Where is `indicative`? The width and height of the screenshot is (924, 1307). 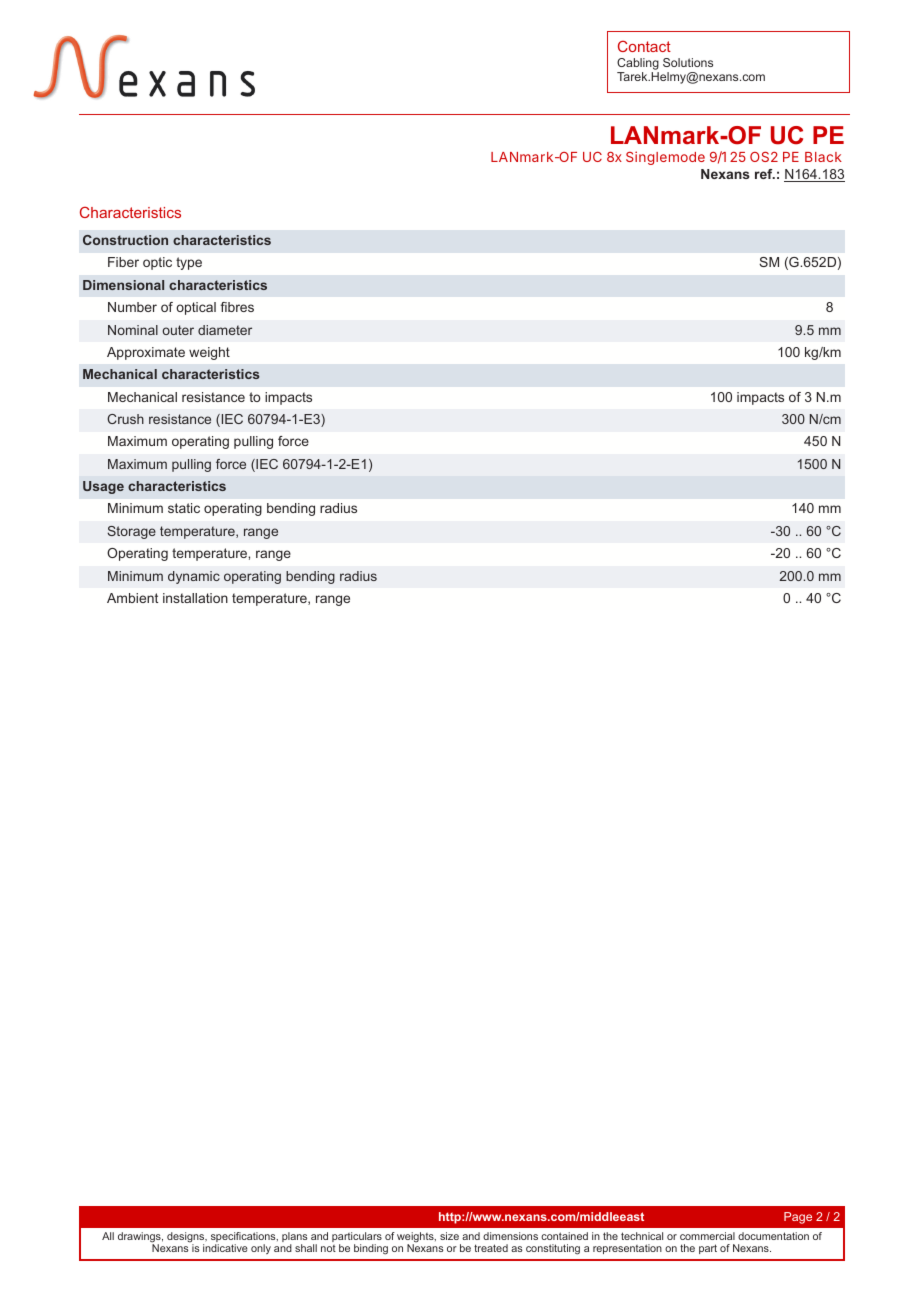 indicative is located at coordinates (225, 1248).
